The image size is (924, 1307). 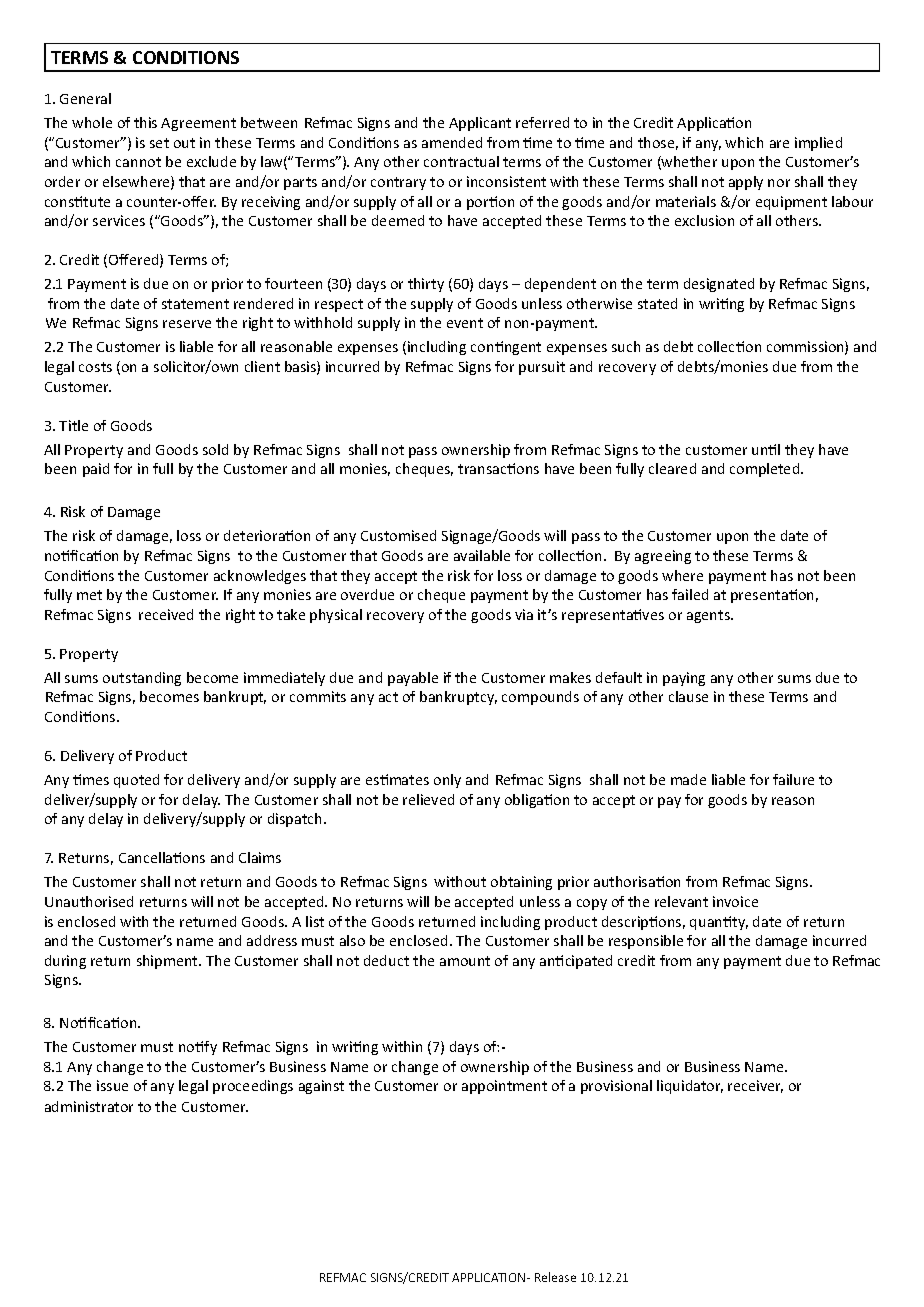 What do you see at coordinates (465, 961) in the document?
I see `amount` at bounding box center [465, 961].
